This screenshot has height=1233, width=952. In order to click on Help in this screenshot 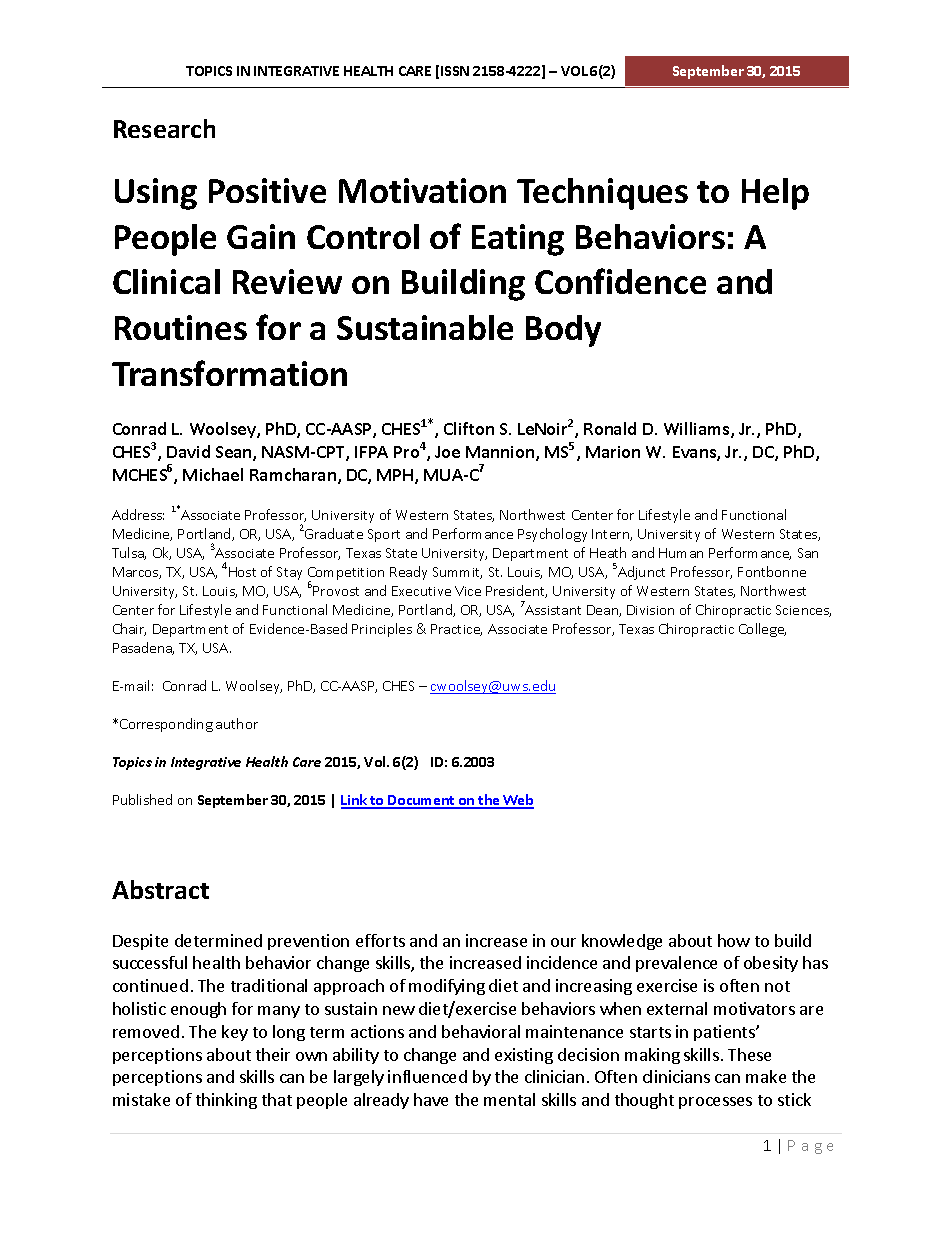, I will do `click(775, 194)`.
